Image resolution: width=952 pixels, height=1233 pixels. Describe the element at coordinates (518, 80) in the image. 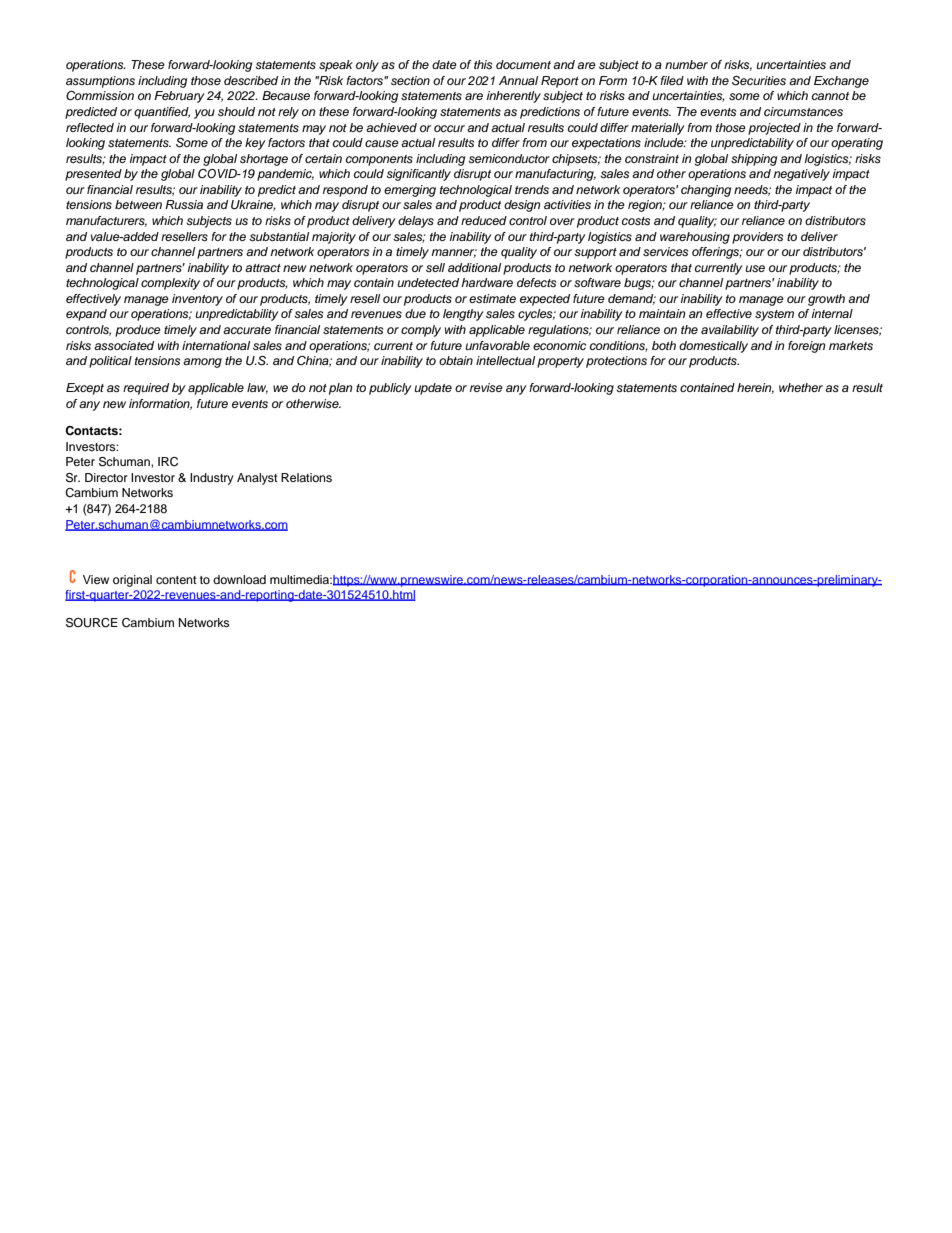

I see `Annual` at that location.
